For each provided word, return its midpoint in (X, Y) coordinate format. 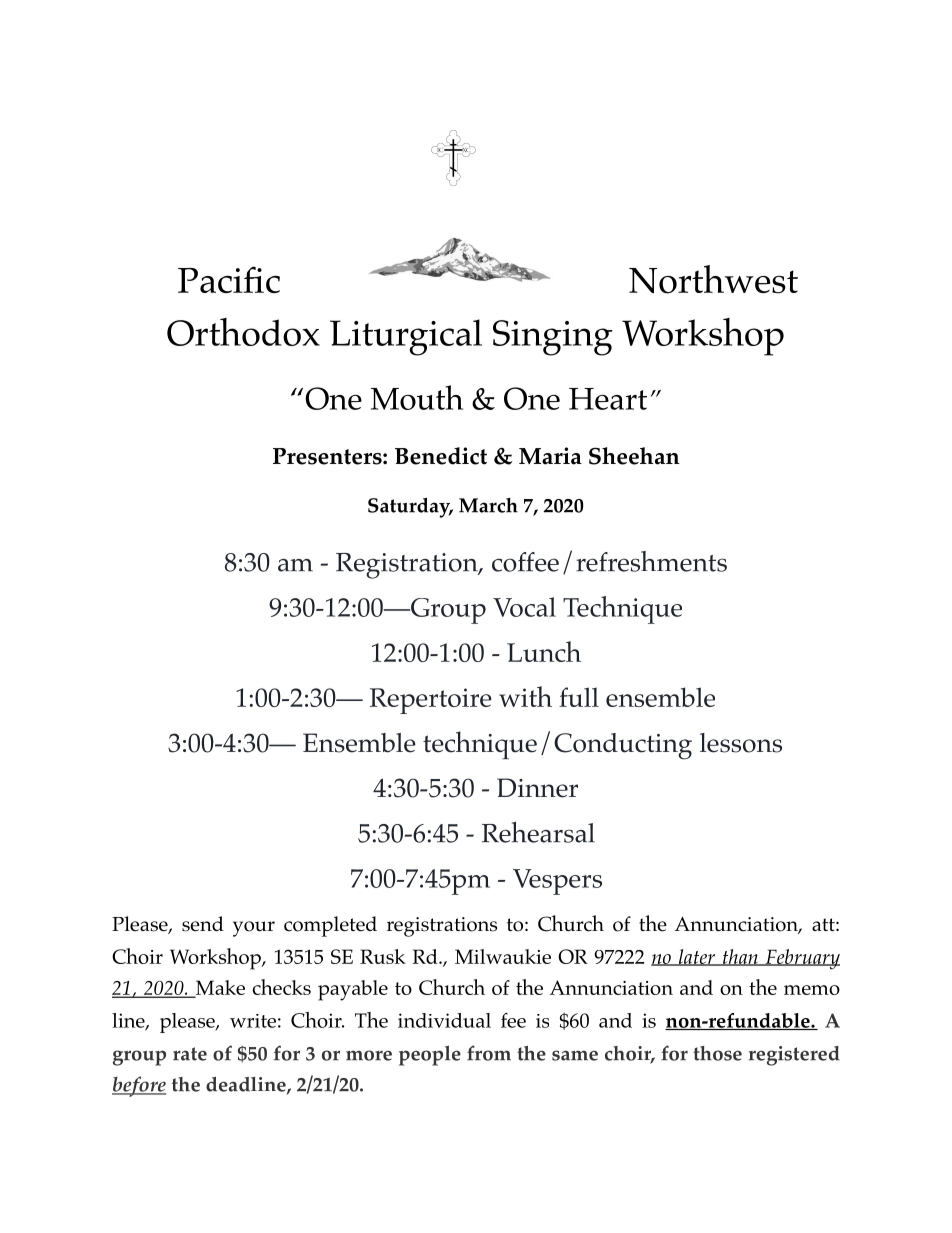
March (488, 505)
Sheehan (634, 456)
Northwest (713, 279)
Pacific (229, 279)
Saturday (410, 507)
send (203, 924)
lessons (741, 743)
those (717, 1053)
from (489, 1053)
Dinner (537, 788)
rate (190, 1054)
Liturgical (406, 337)
